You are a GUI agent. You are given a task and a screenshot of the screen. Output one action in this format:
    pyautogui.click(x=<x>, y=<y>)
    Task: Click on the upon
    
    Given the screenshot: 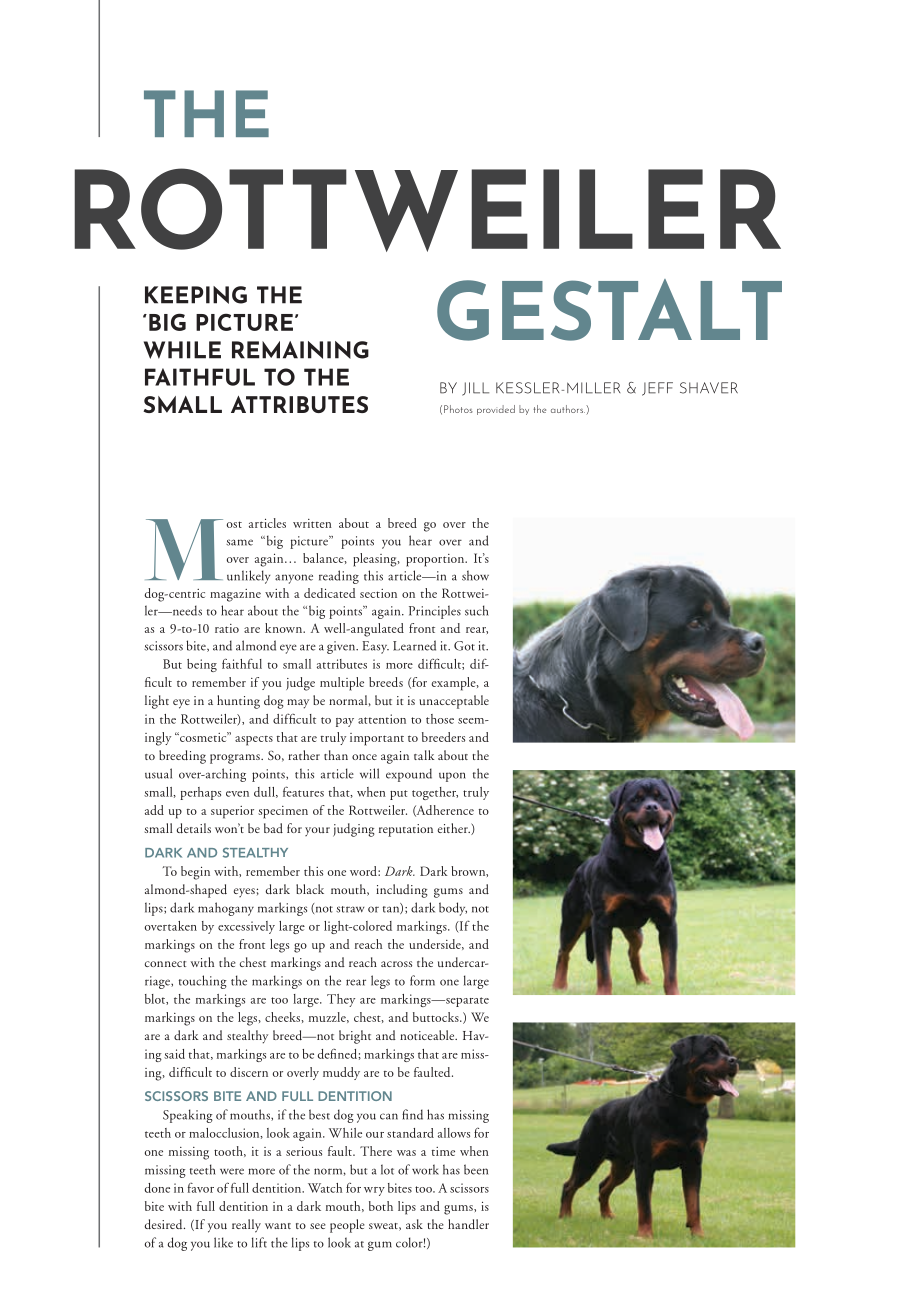 What is the action you would take?
    pyautogui.click(x=452, y=777)
